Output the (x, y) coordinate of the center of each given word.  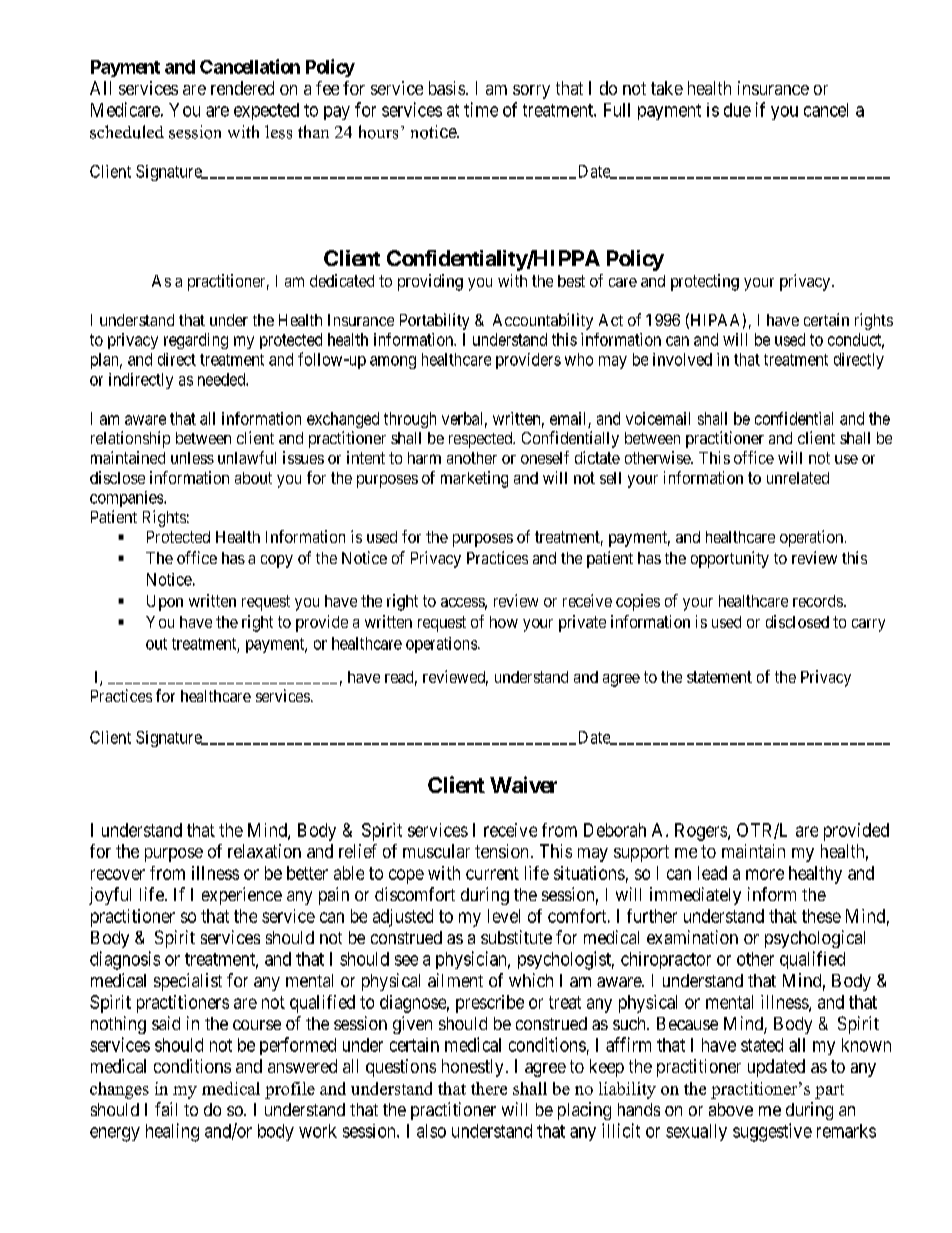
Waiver (523, 784)
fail (166, 1109)
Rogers (702, 832)
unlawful (247, 457)
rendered (242, 88)
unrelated (798, 478)
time (481, 109)
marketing (474, 479)
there (489, 1088)
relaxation (264, 851)
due (737, 110)
